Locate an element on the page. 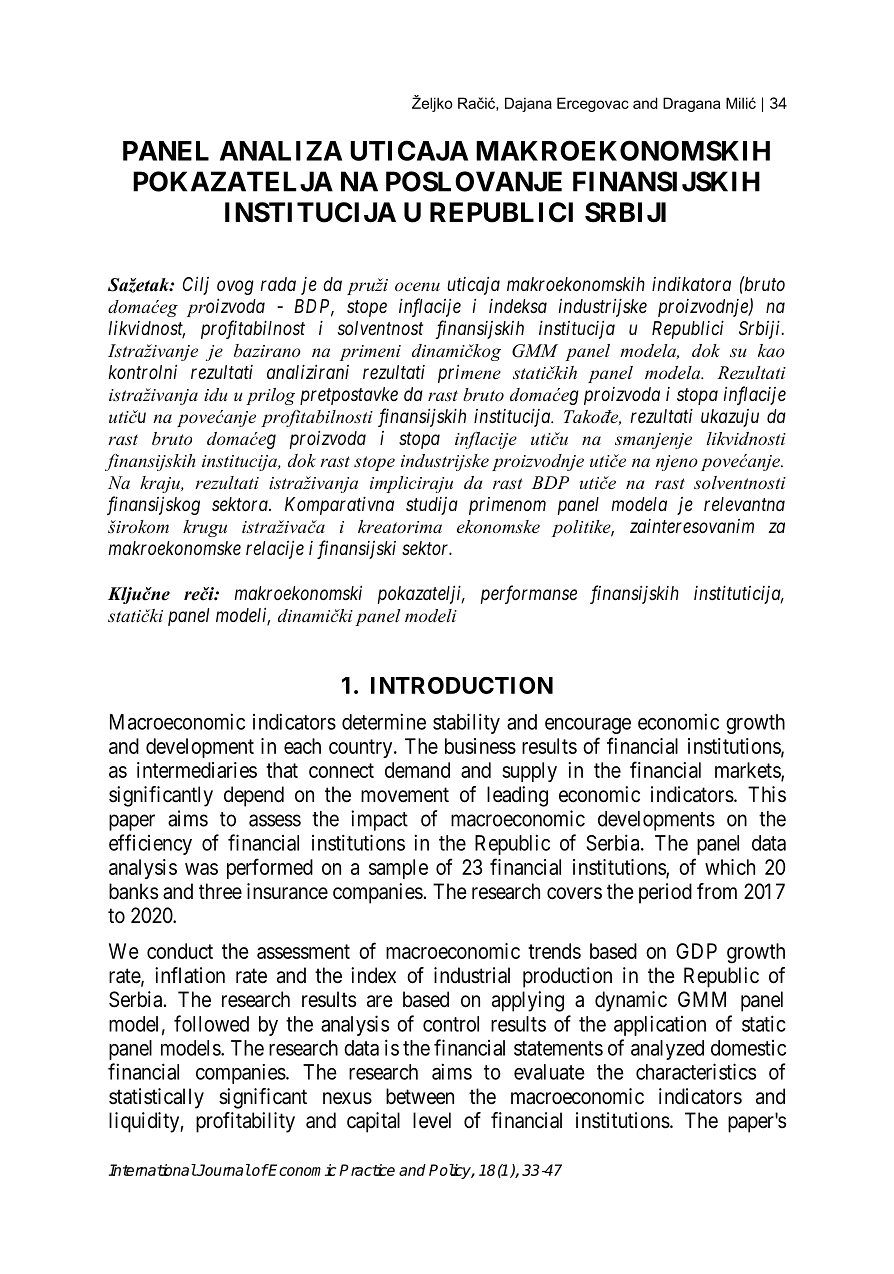 The height and width of the page is (1274, 894). kao is located at coordinates (771, 350).
